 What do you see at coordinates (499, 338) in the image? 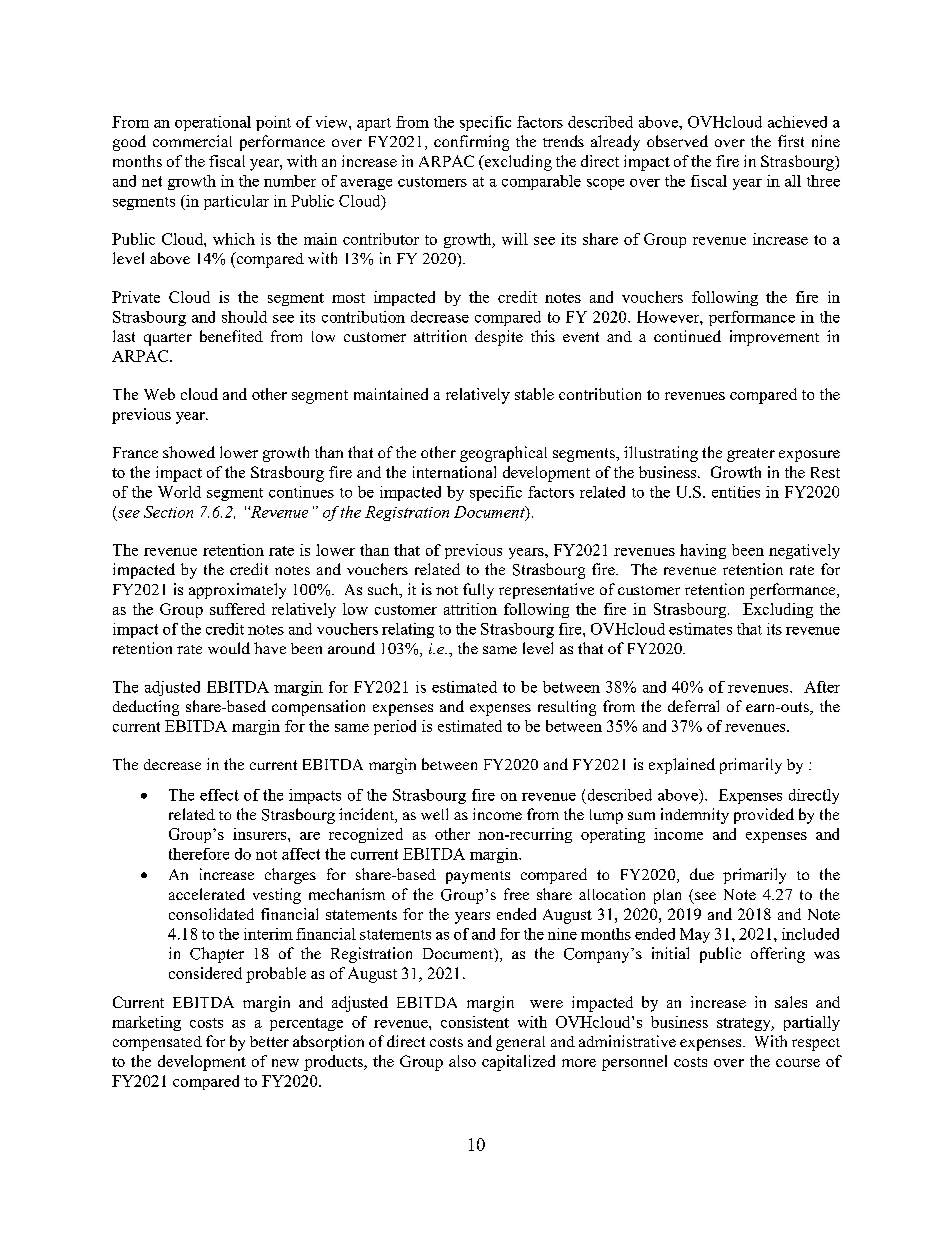
I see `despite` at bounding box center [499, 338].
